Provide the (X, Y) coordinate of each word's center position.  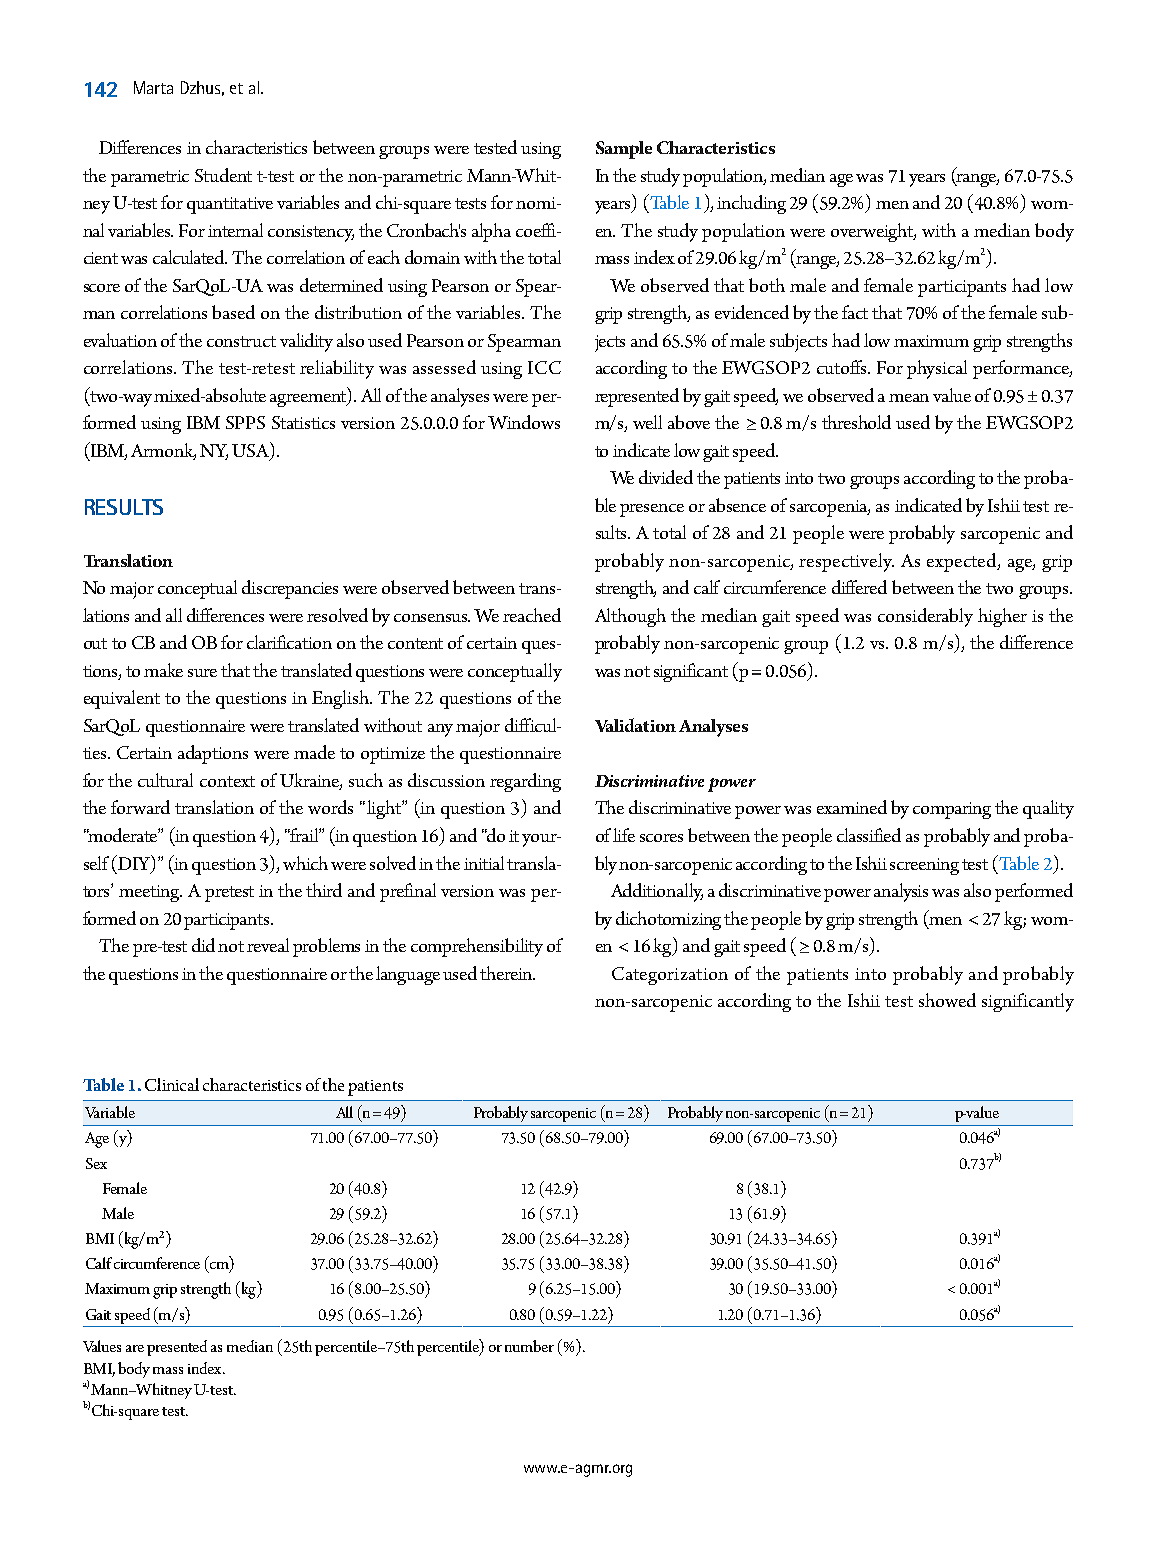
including (751, 204)
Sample (624, 150)
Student (223, 175)
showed (947, 1000)
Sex (96, 1163)
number (529, 1346)
